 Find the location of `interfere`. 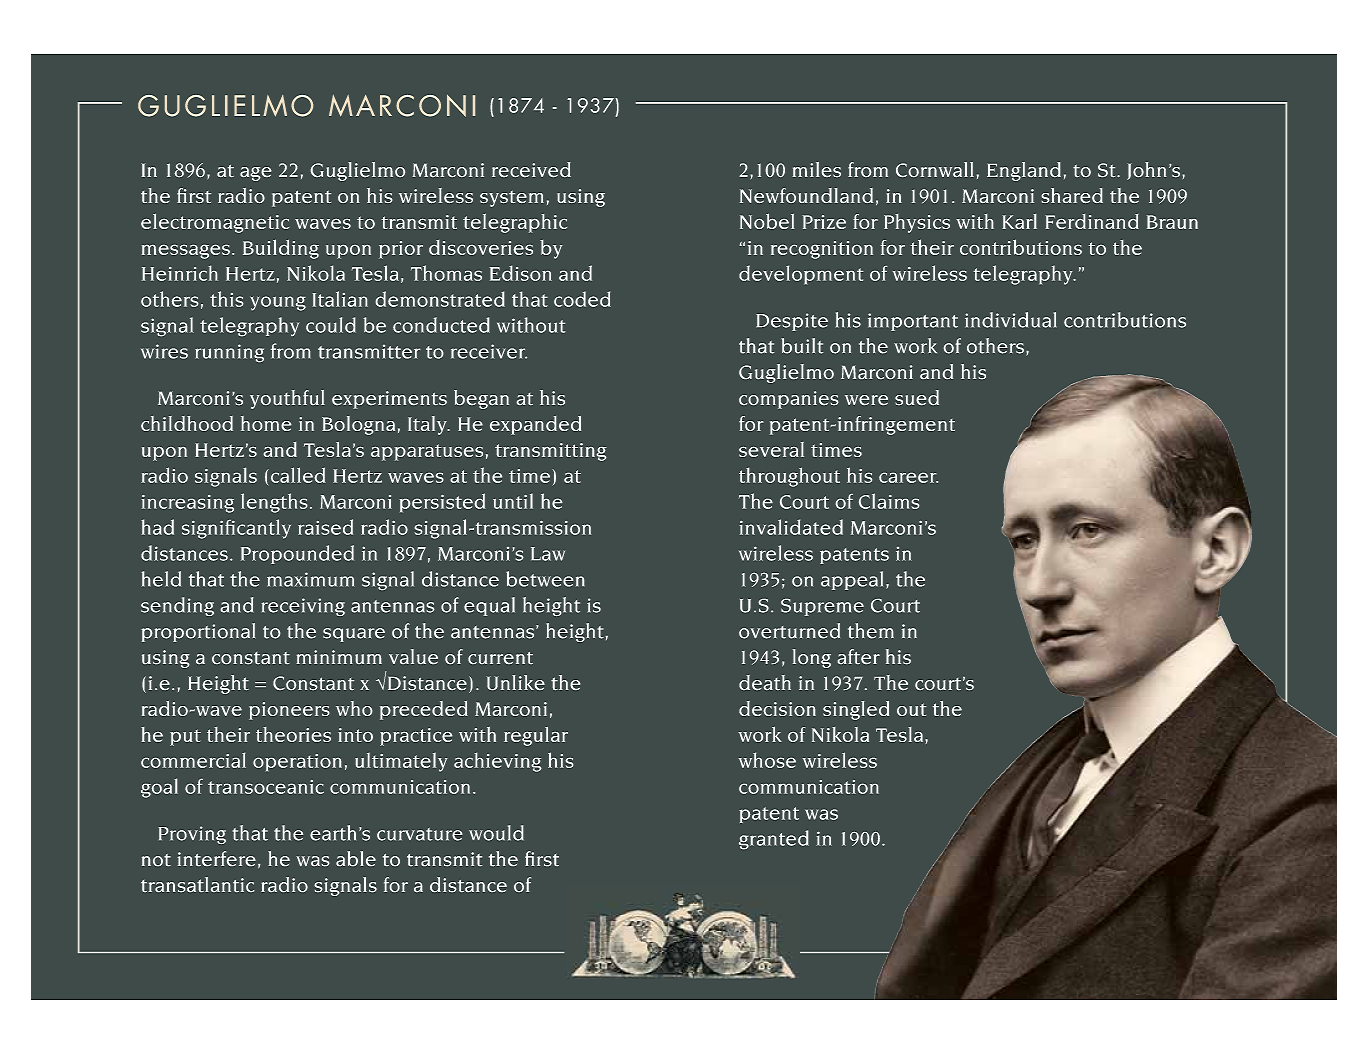

interfere is located at coordinates (217, 858).
